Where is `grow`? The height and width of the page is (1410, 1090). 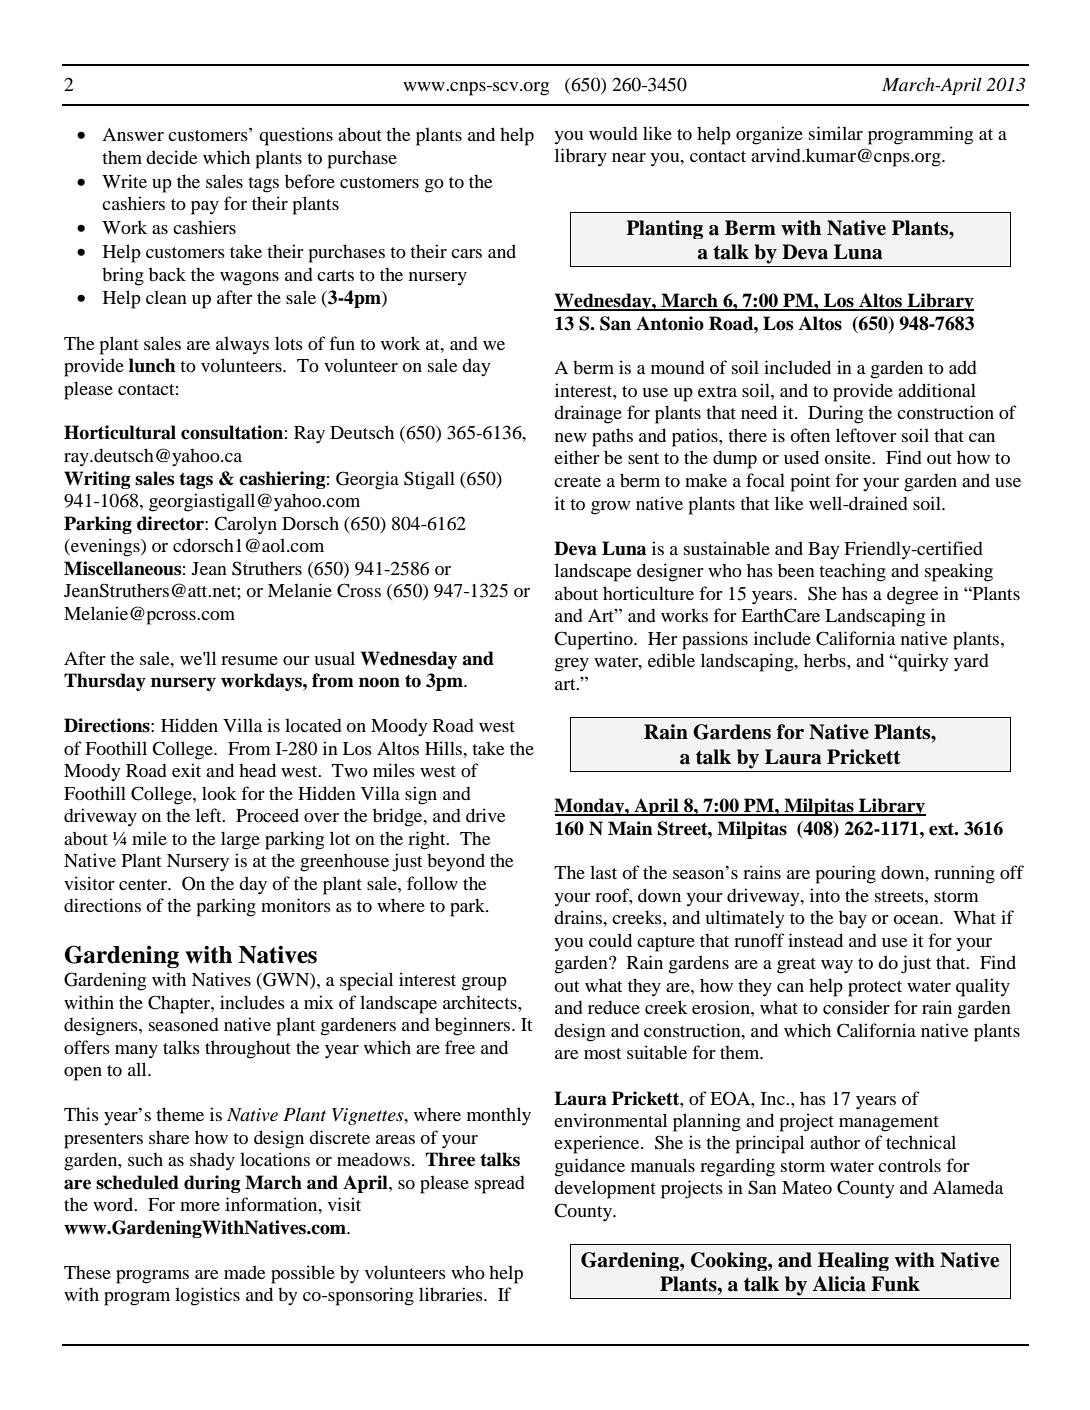
grow is located at coordinates (610, 508).
